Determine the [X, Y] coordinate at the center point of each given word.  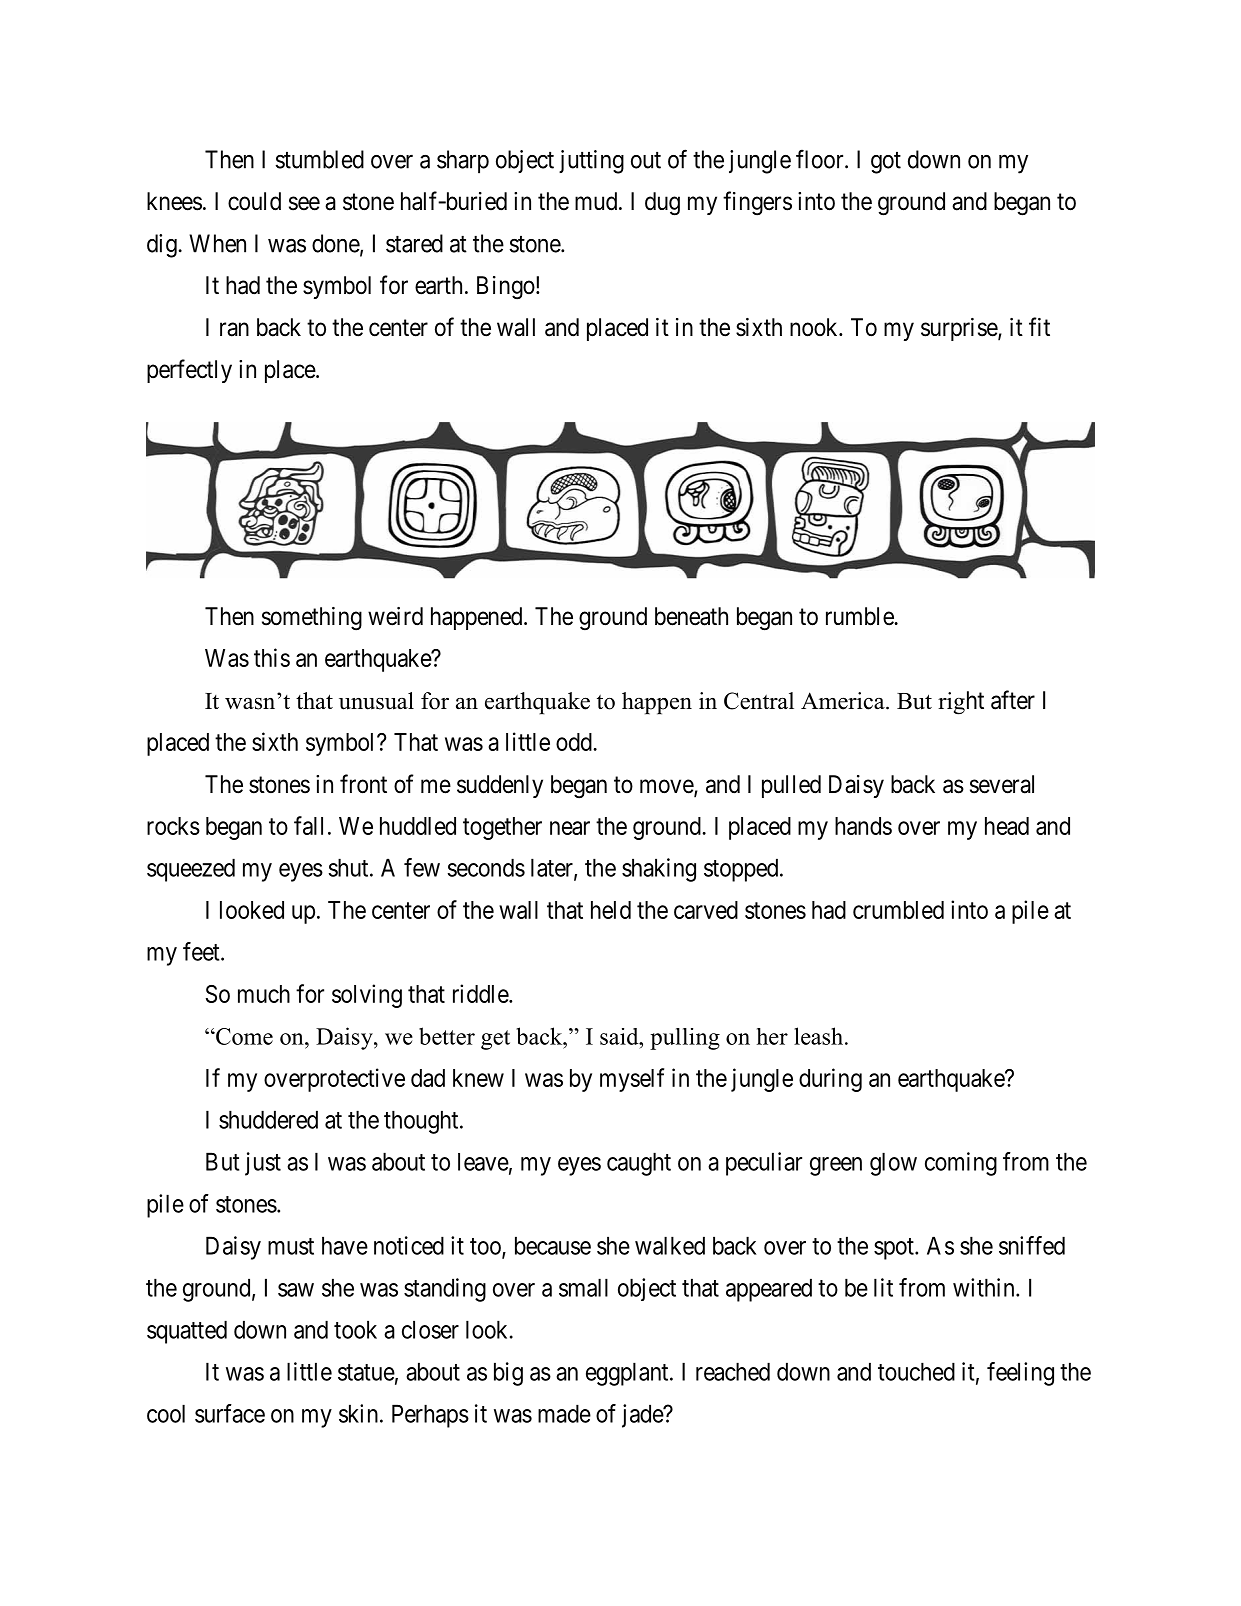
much [264, 994]
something [312, 619]
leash [820, 1036]
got [886, 163]
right [961, 703]
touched [916, 1371]
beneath [691, 616]
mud [597, 201]
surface [230, 1413]
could [254, 201]
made [564, 1413]
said [620, 1036]
